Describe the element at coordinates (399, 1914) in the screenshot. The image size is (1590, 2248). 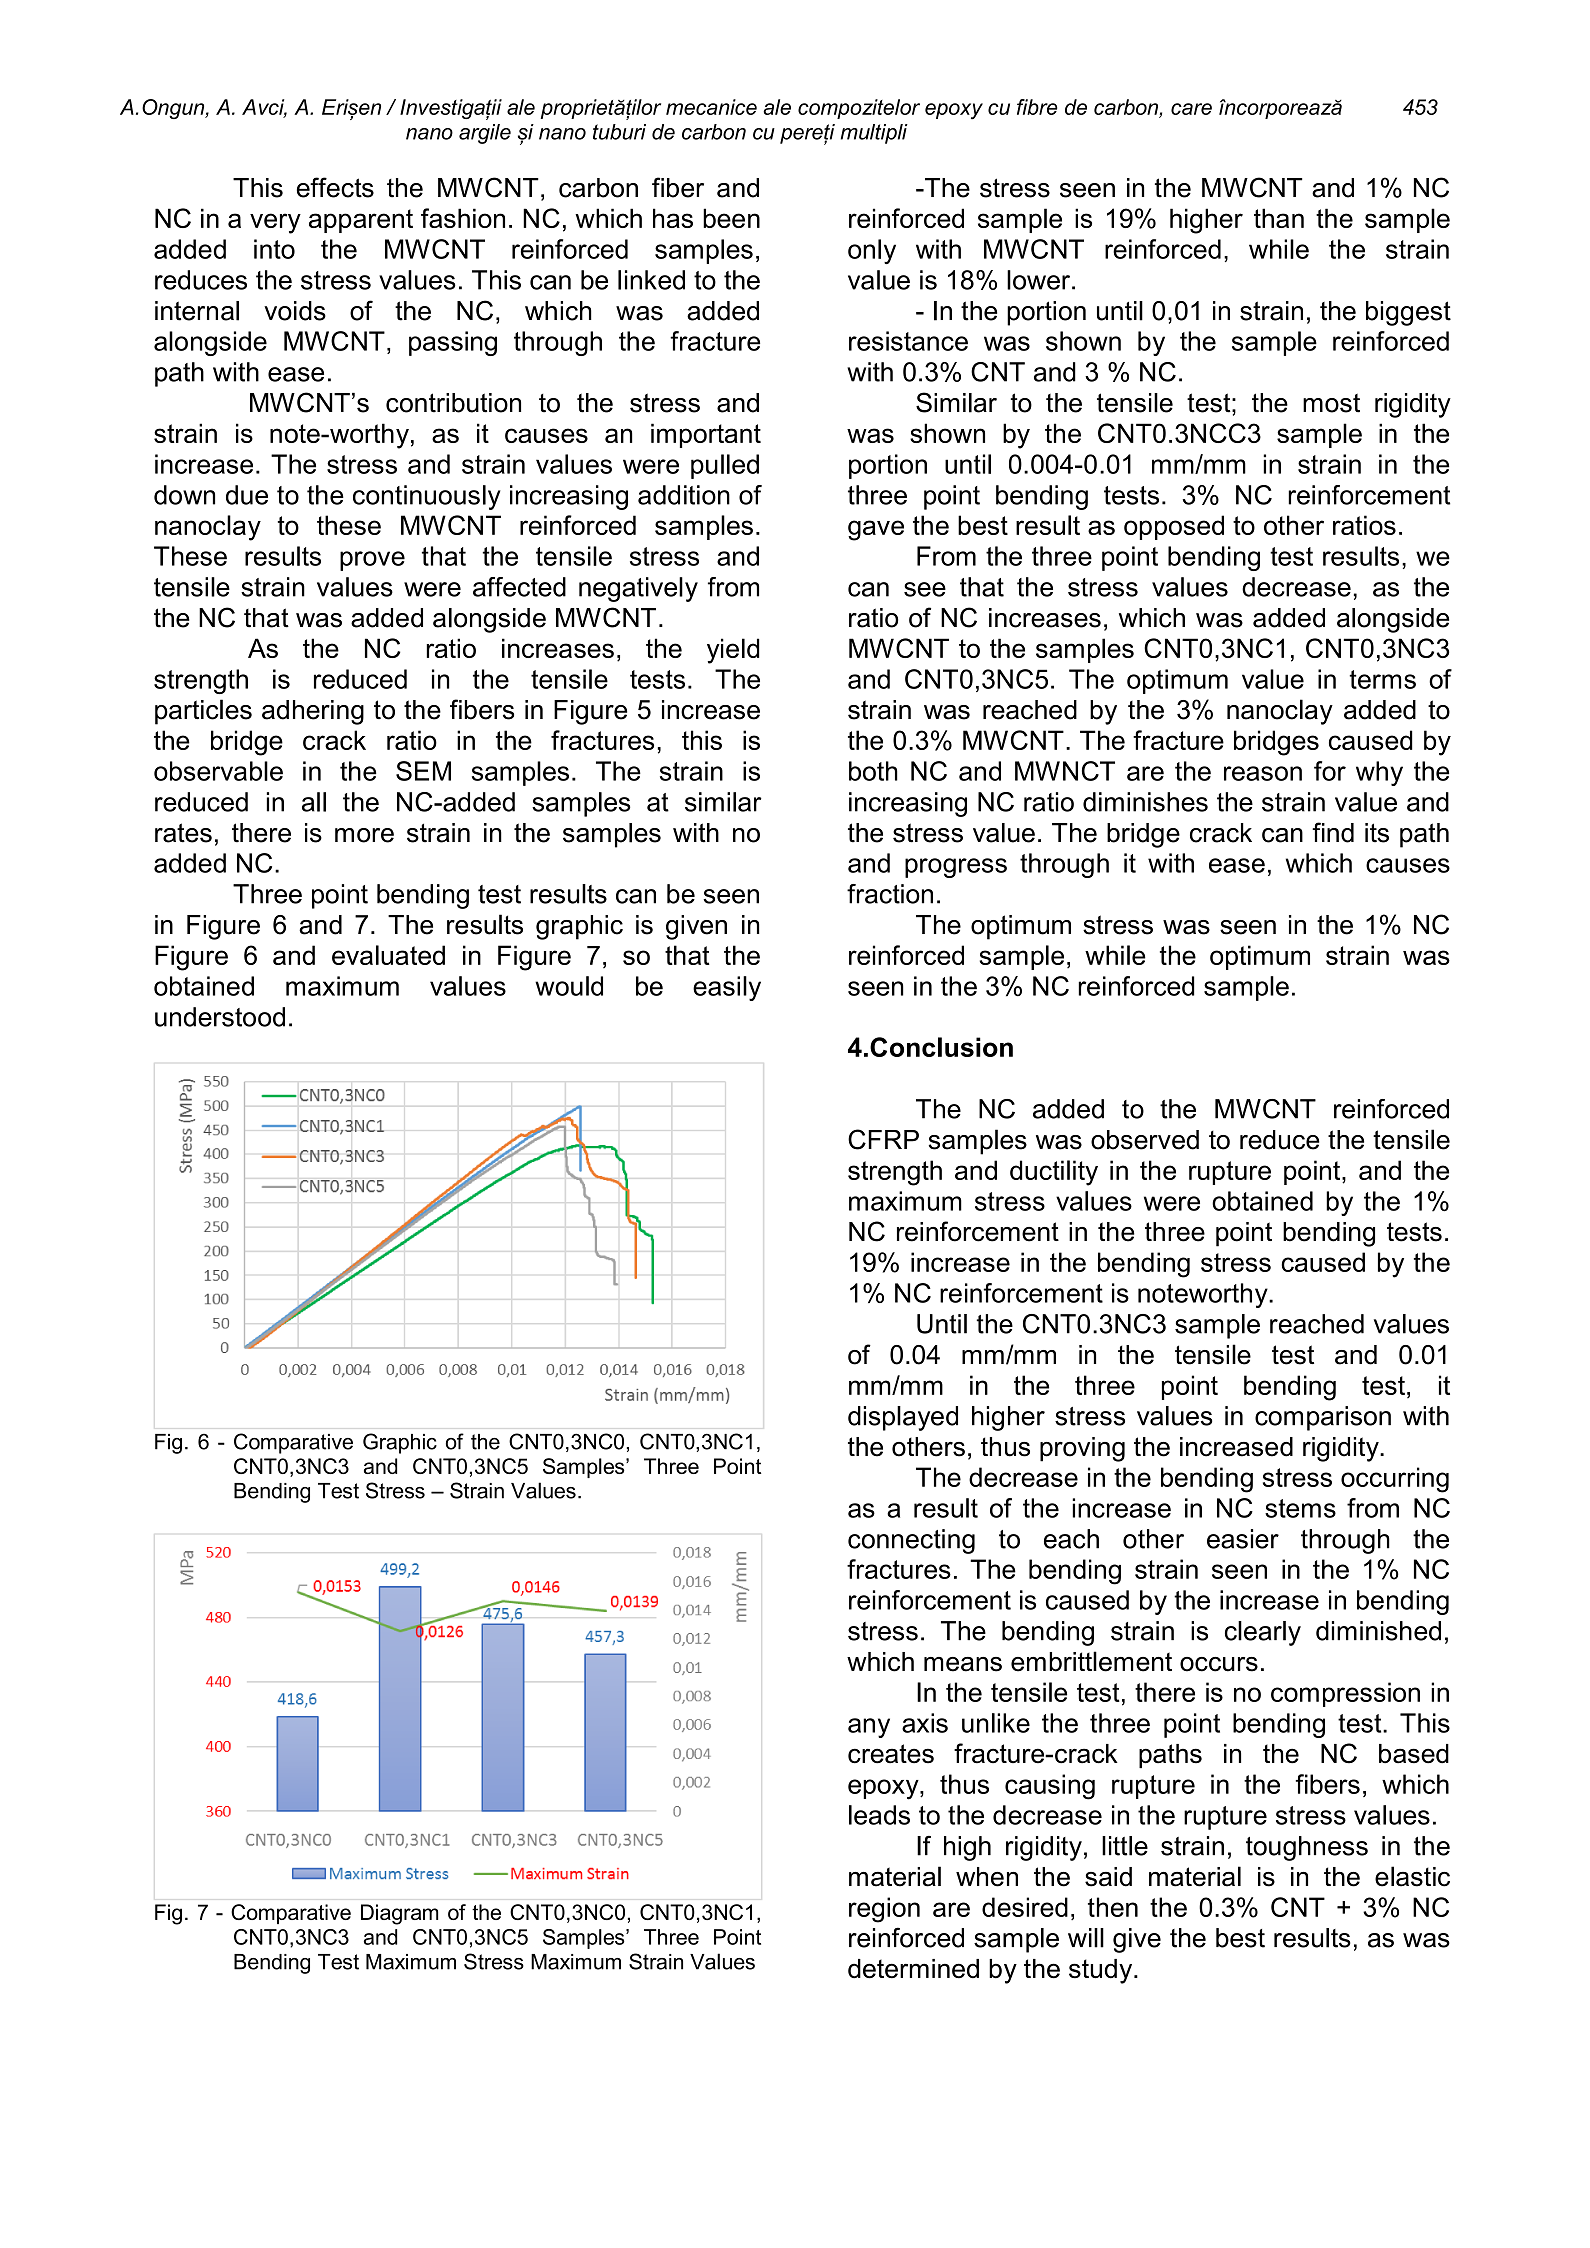
I see `Diagram` at that location.
